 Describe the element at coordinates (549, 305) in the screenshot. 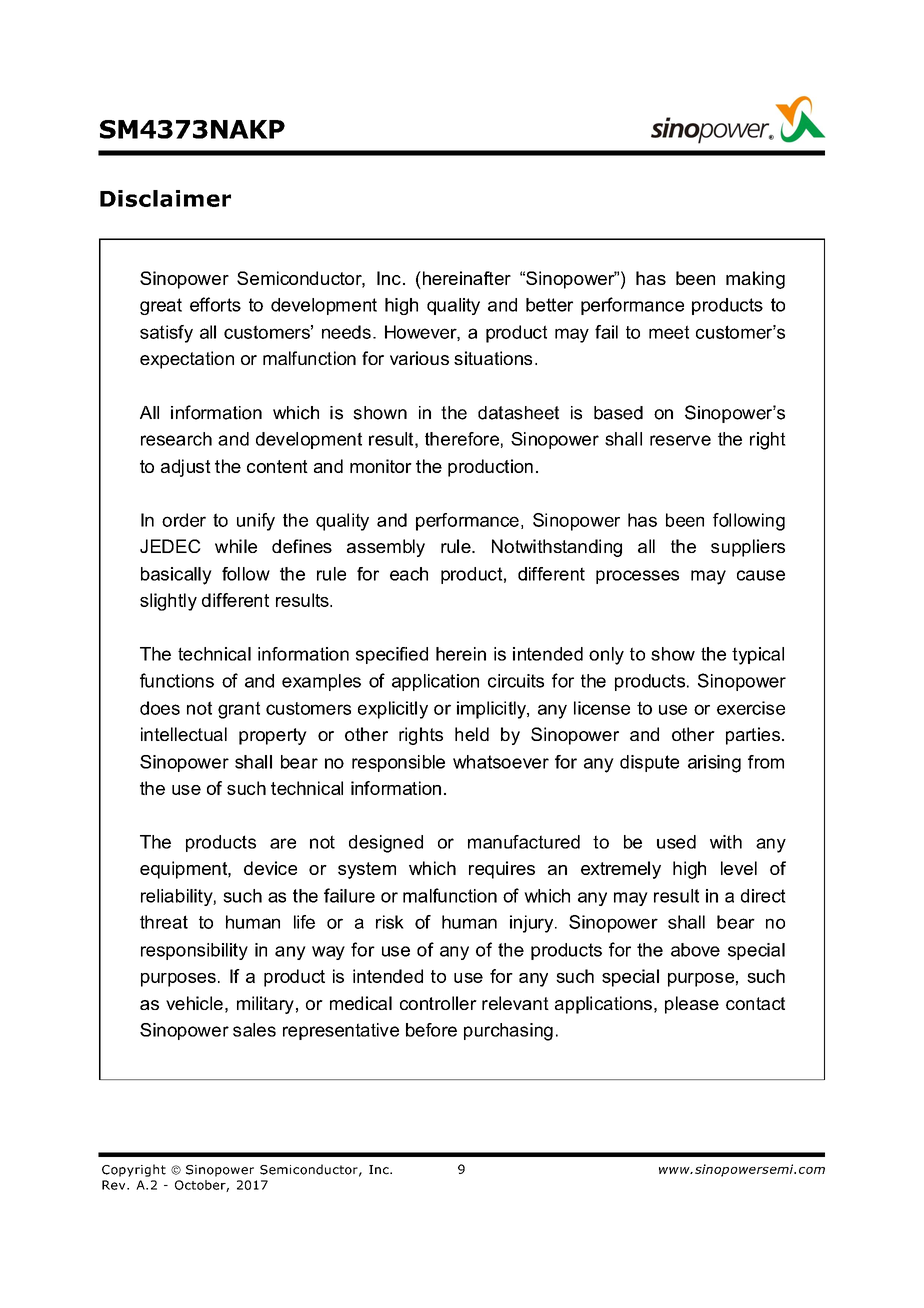

I see `better` at that location.
